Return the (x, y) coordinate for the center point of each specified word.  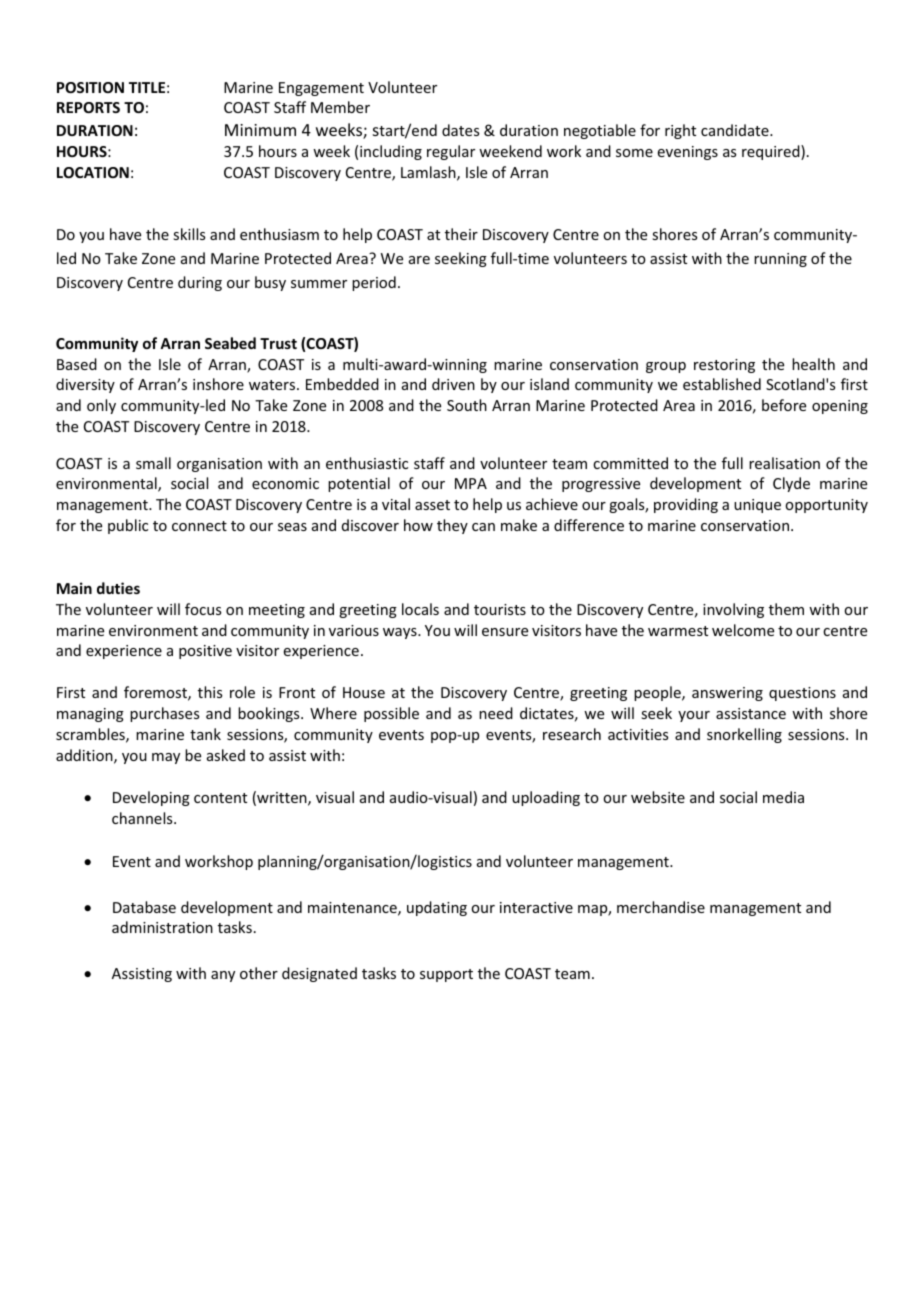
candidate (736, 130)
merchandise (661, 907)
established (722, 384)
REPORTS (88, 107)
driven (453, 384)
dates (460, 130)
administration (162, 927)
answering (727, 694)
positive (205, 652)
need (496, 713)
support (446, 975)
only (101, 406)
